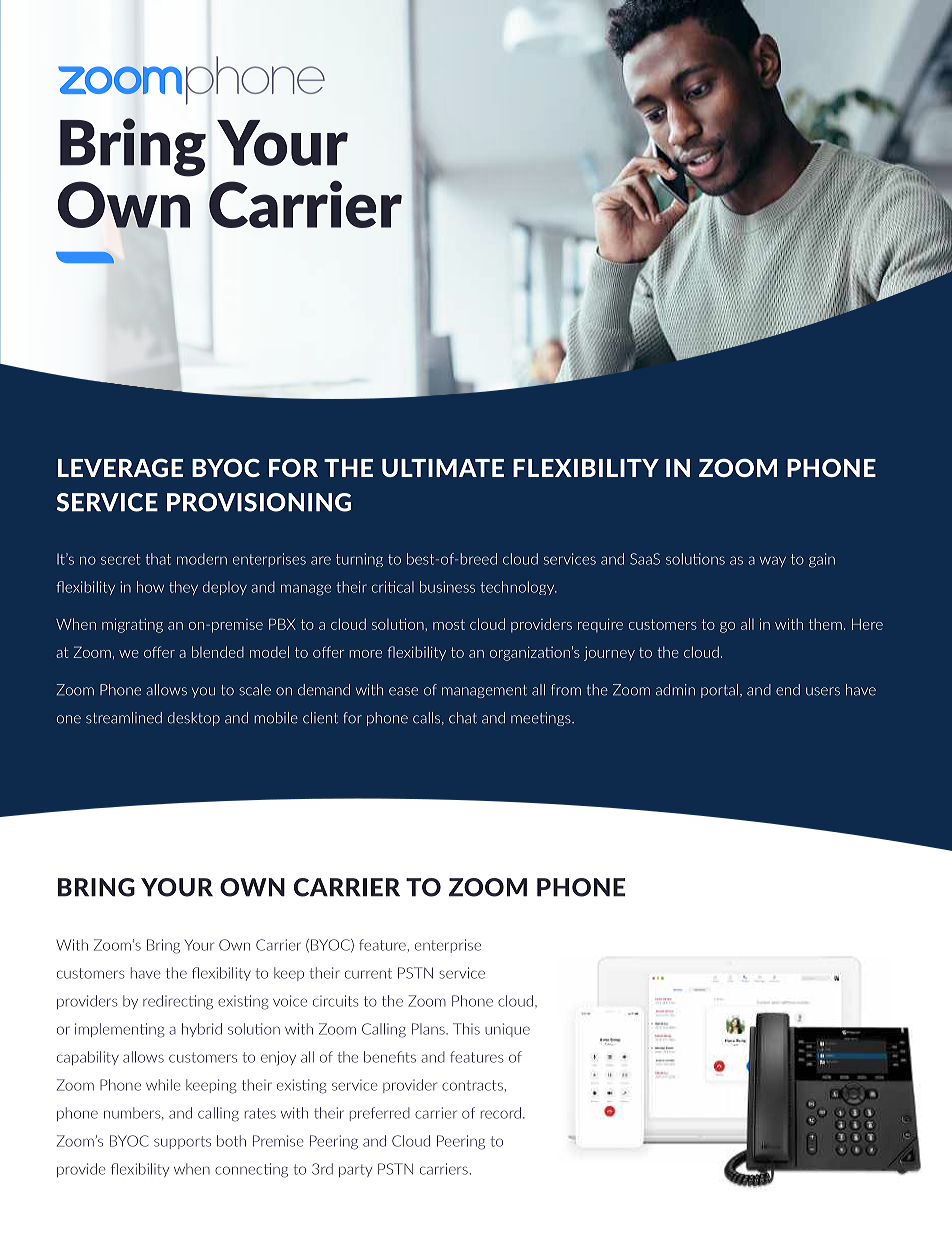 The image size is (952, 1233). What do you see at coordinates (443, 468) in the screenshot?
I see `ULTIMATE` at bounding box center [443, 468].
